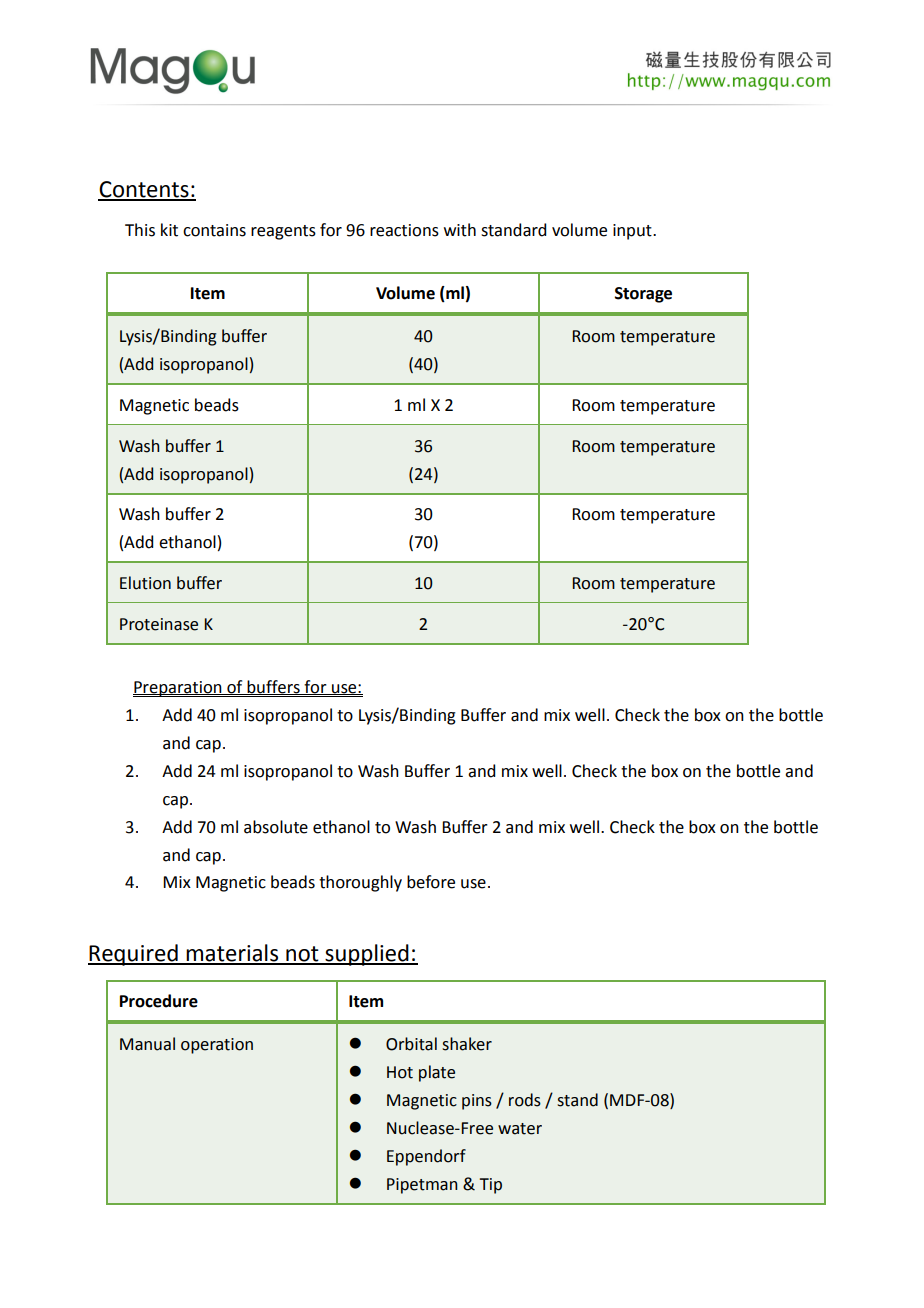 The height and width of the screenshot is (1308, 924). What do you see at coordinates (178, 689) in the screenshot?
I see `Preparation` at bounding box center [178, 689].
